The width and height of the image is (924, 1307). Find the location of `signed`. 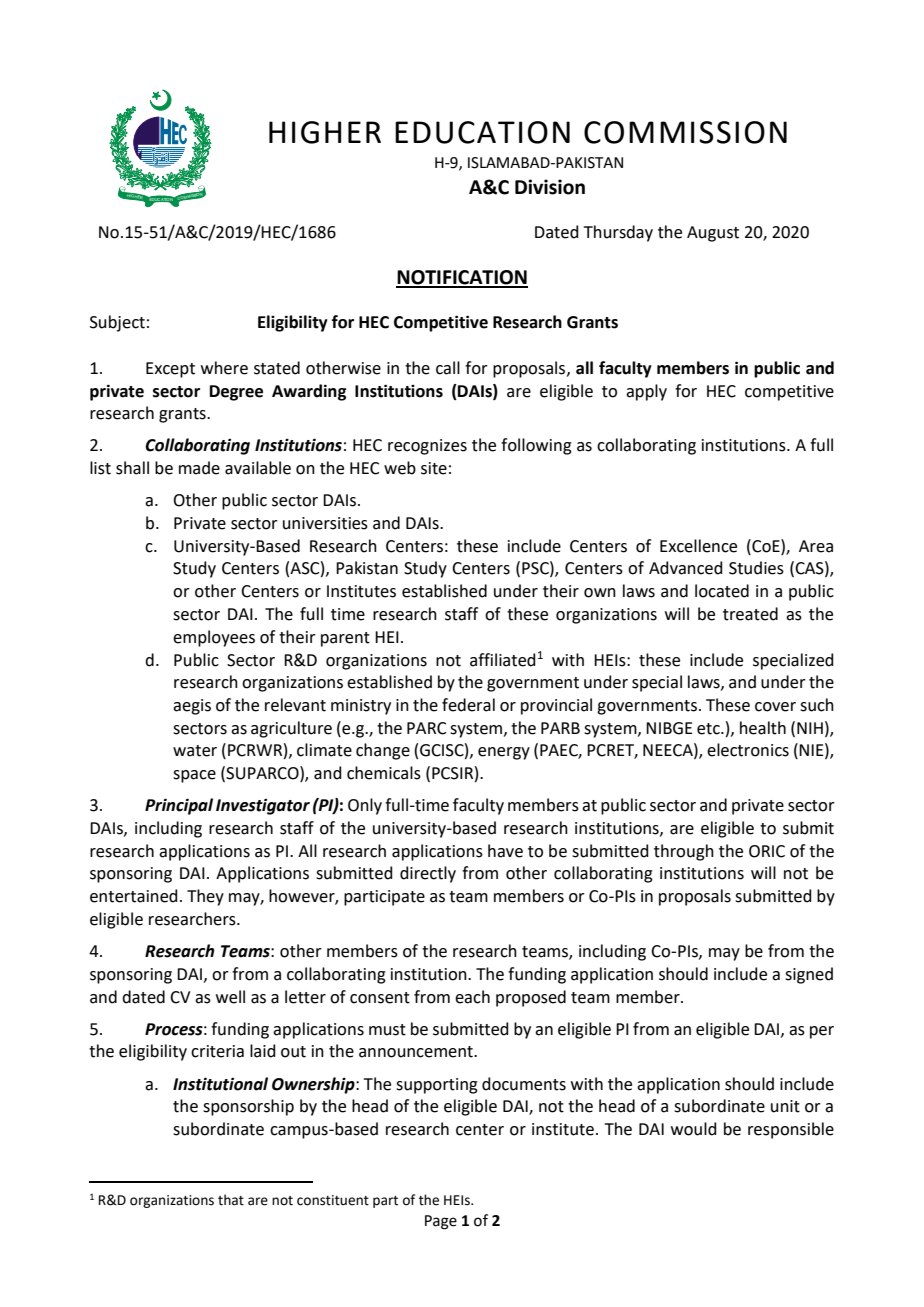

signed is located at coordinates (809, 975).
